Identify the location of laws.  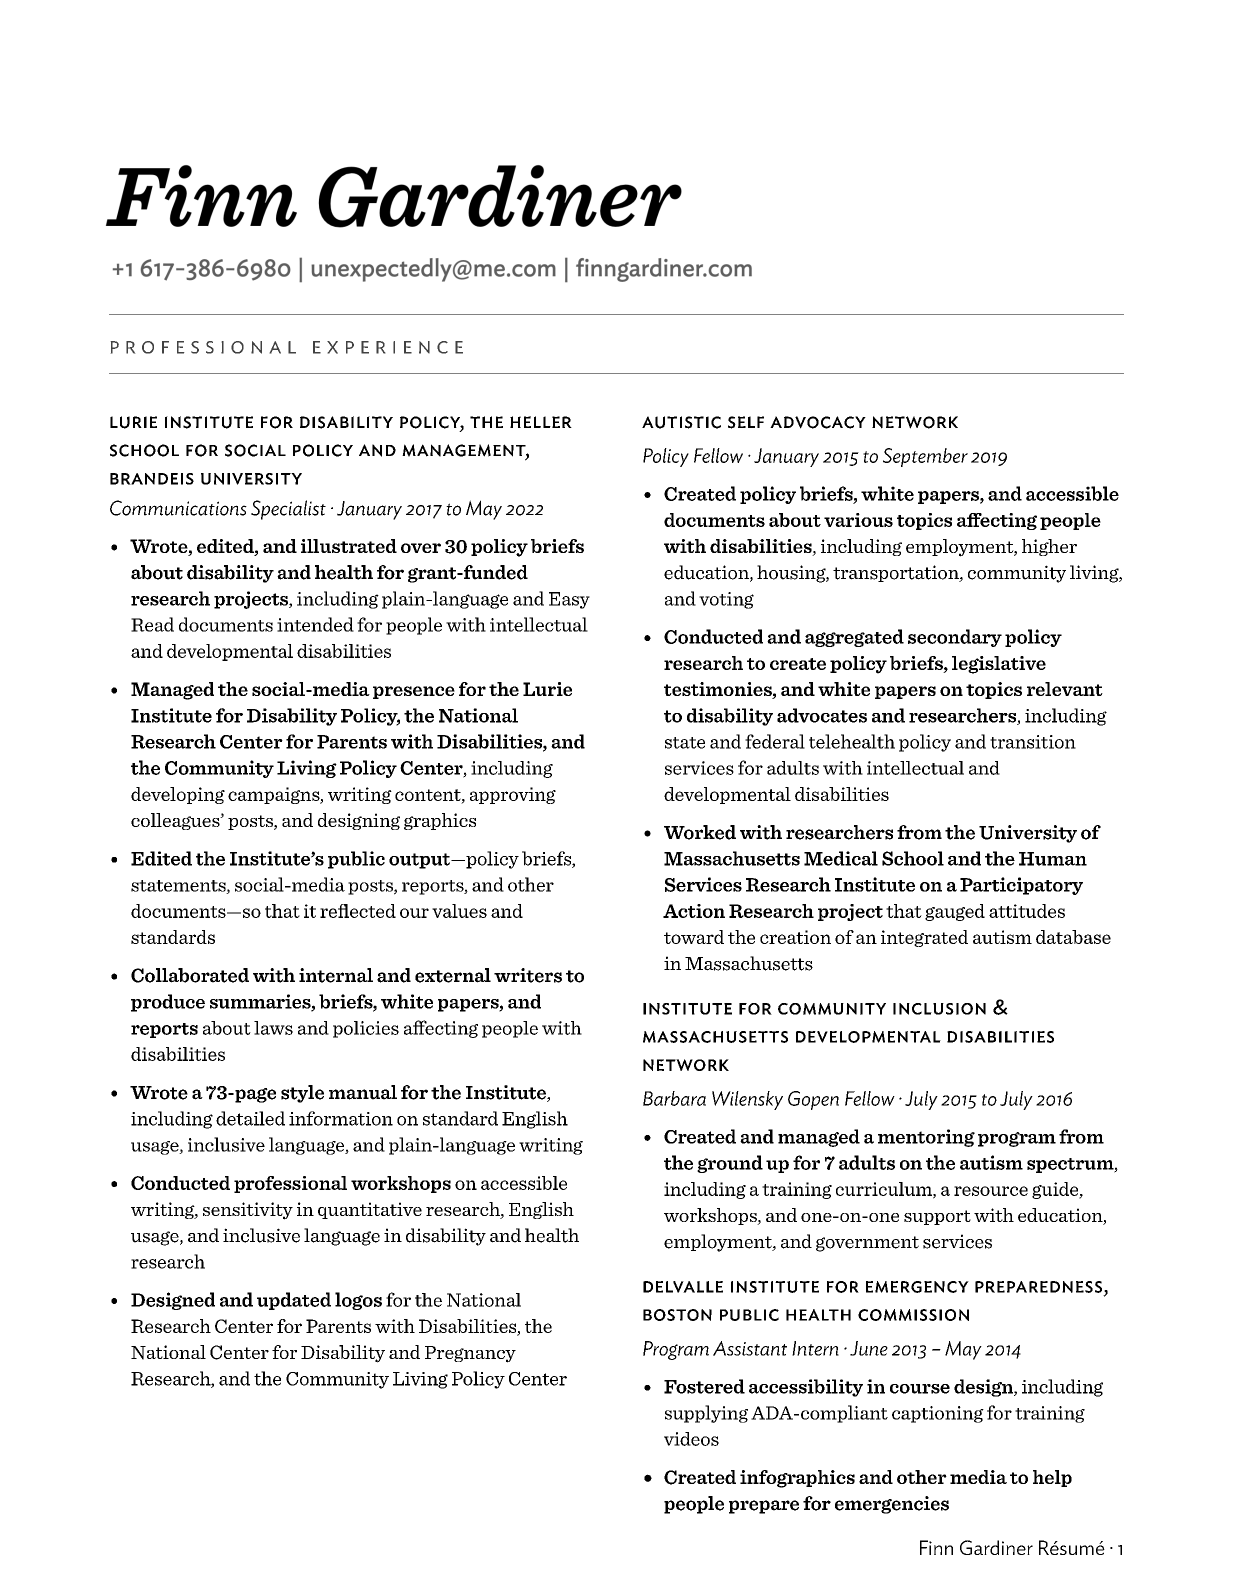
(273, 1028).
